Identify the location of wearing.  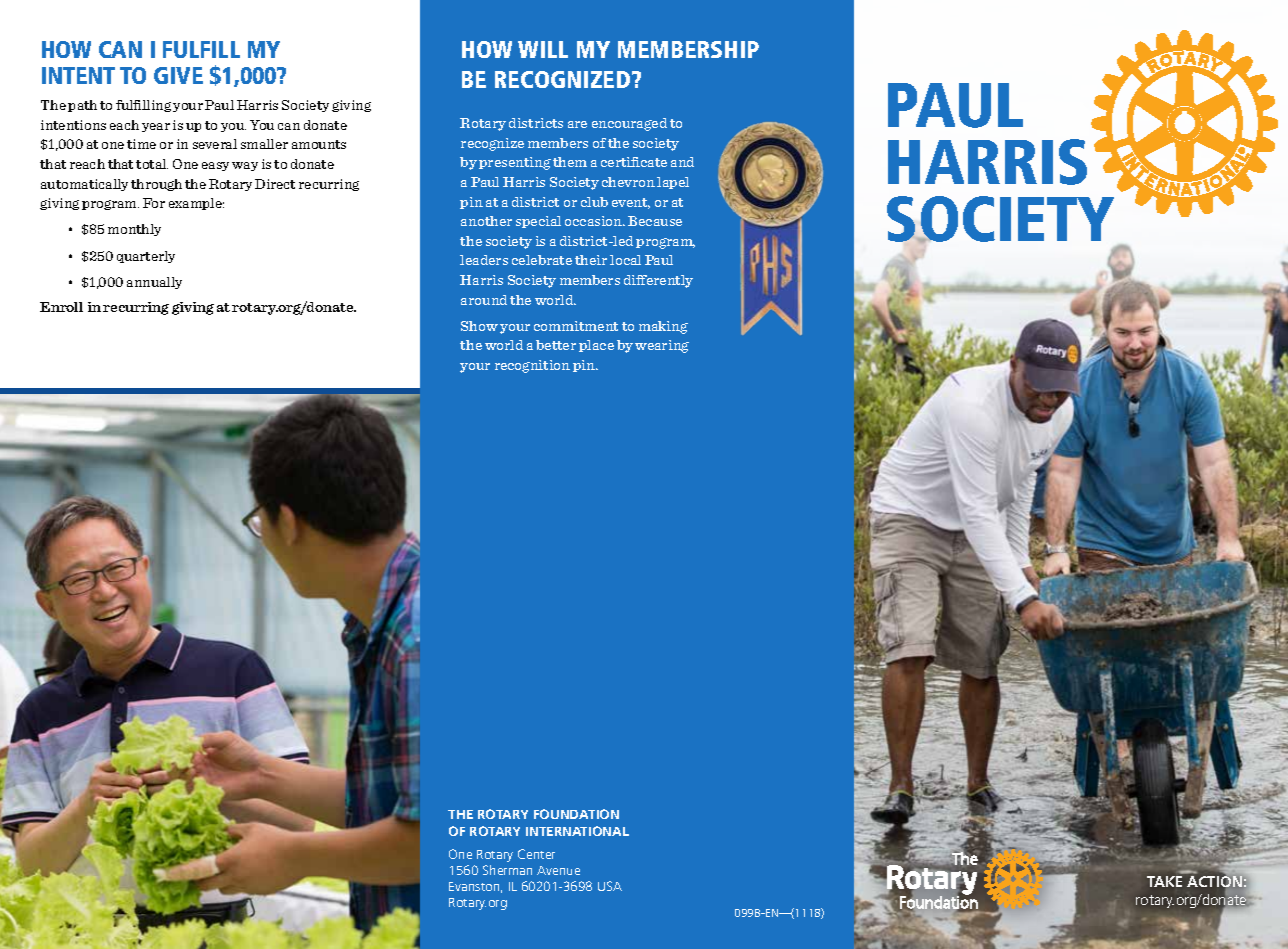
(662, 346).
